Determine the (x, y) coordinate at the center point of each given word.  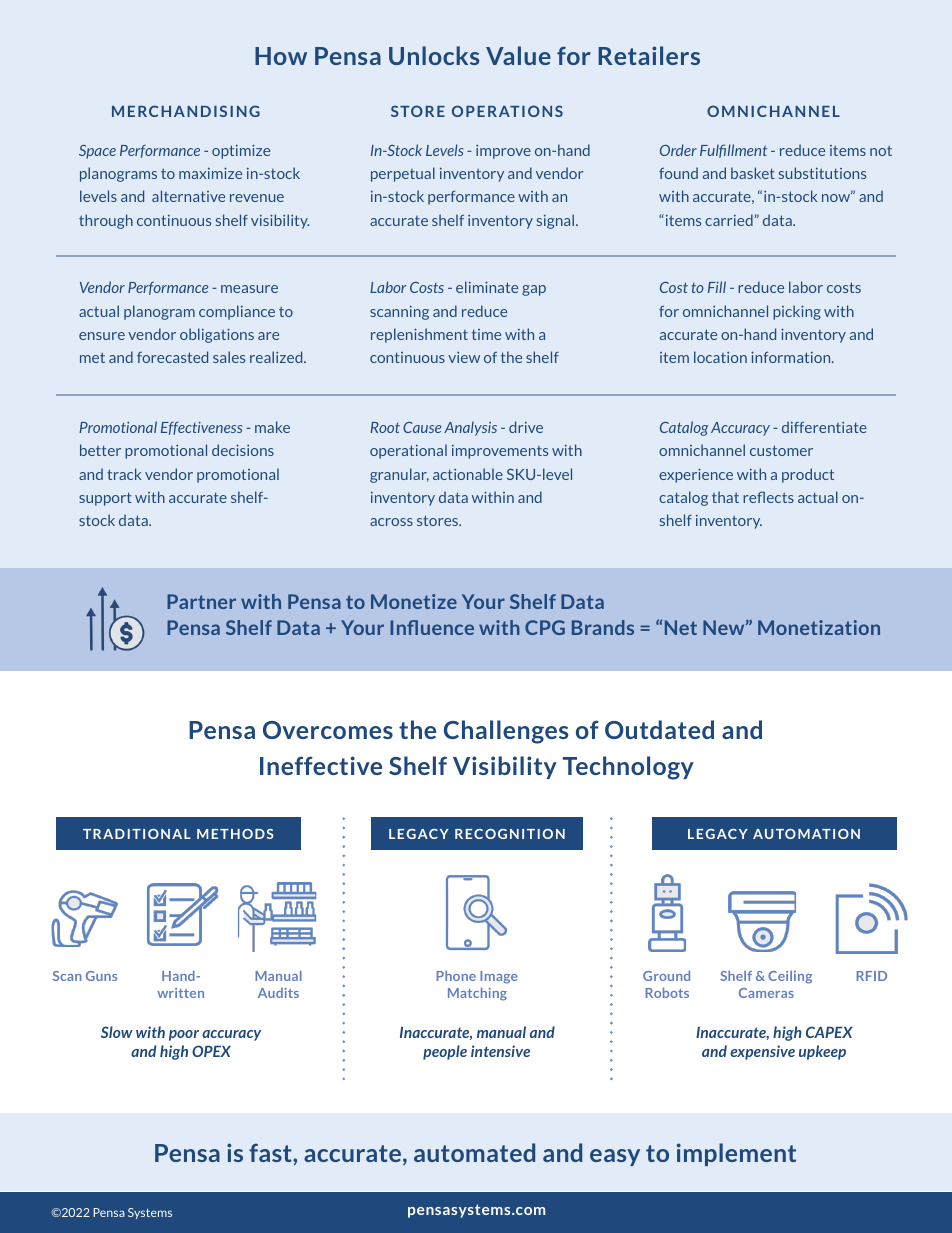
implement (736, 1154)
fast (271, 1153)
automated (474, 1152)
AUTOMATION (806, 834)
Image (498, 977)
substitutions (822, 173)
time (486, 334)
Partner (201, 601)
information (792, 357)
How (281, 56)
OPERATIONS (507, 111)
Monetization (819, 627)
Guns (101, 976)
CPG (545, 627)
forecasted (172, 357)
